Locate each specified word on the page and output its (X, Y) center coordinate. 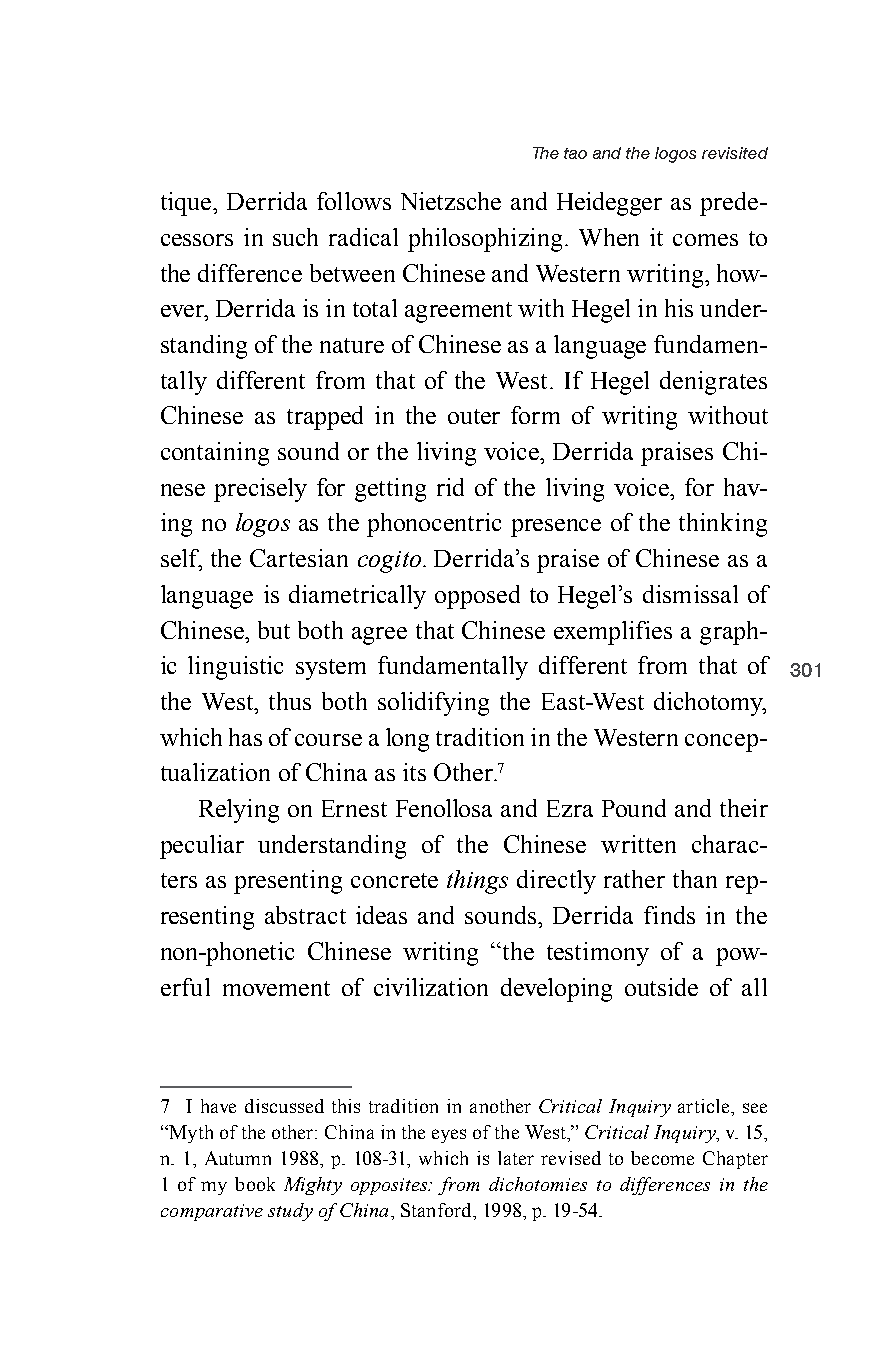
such (295, 237)
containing (215, 454)
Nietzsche (451, 201)
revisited (735, 153)
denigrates (713, 383)
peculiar (202, 847)
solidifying (433, 704)
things (477, 882)
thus (290, 701)
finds (669, 915)
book (255, 1184)
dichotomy (709, 704)
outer (474, 416)
